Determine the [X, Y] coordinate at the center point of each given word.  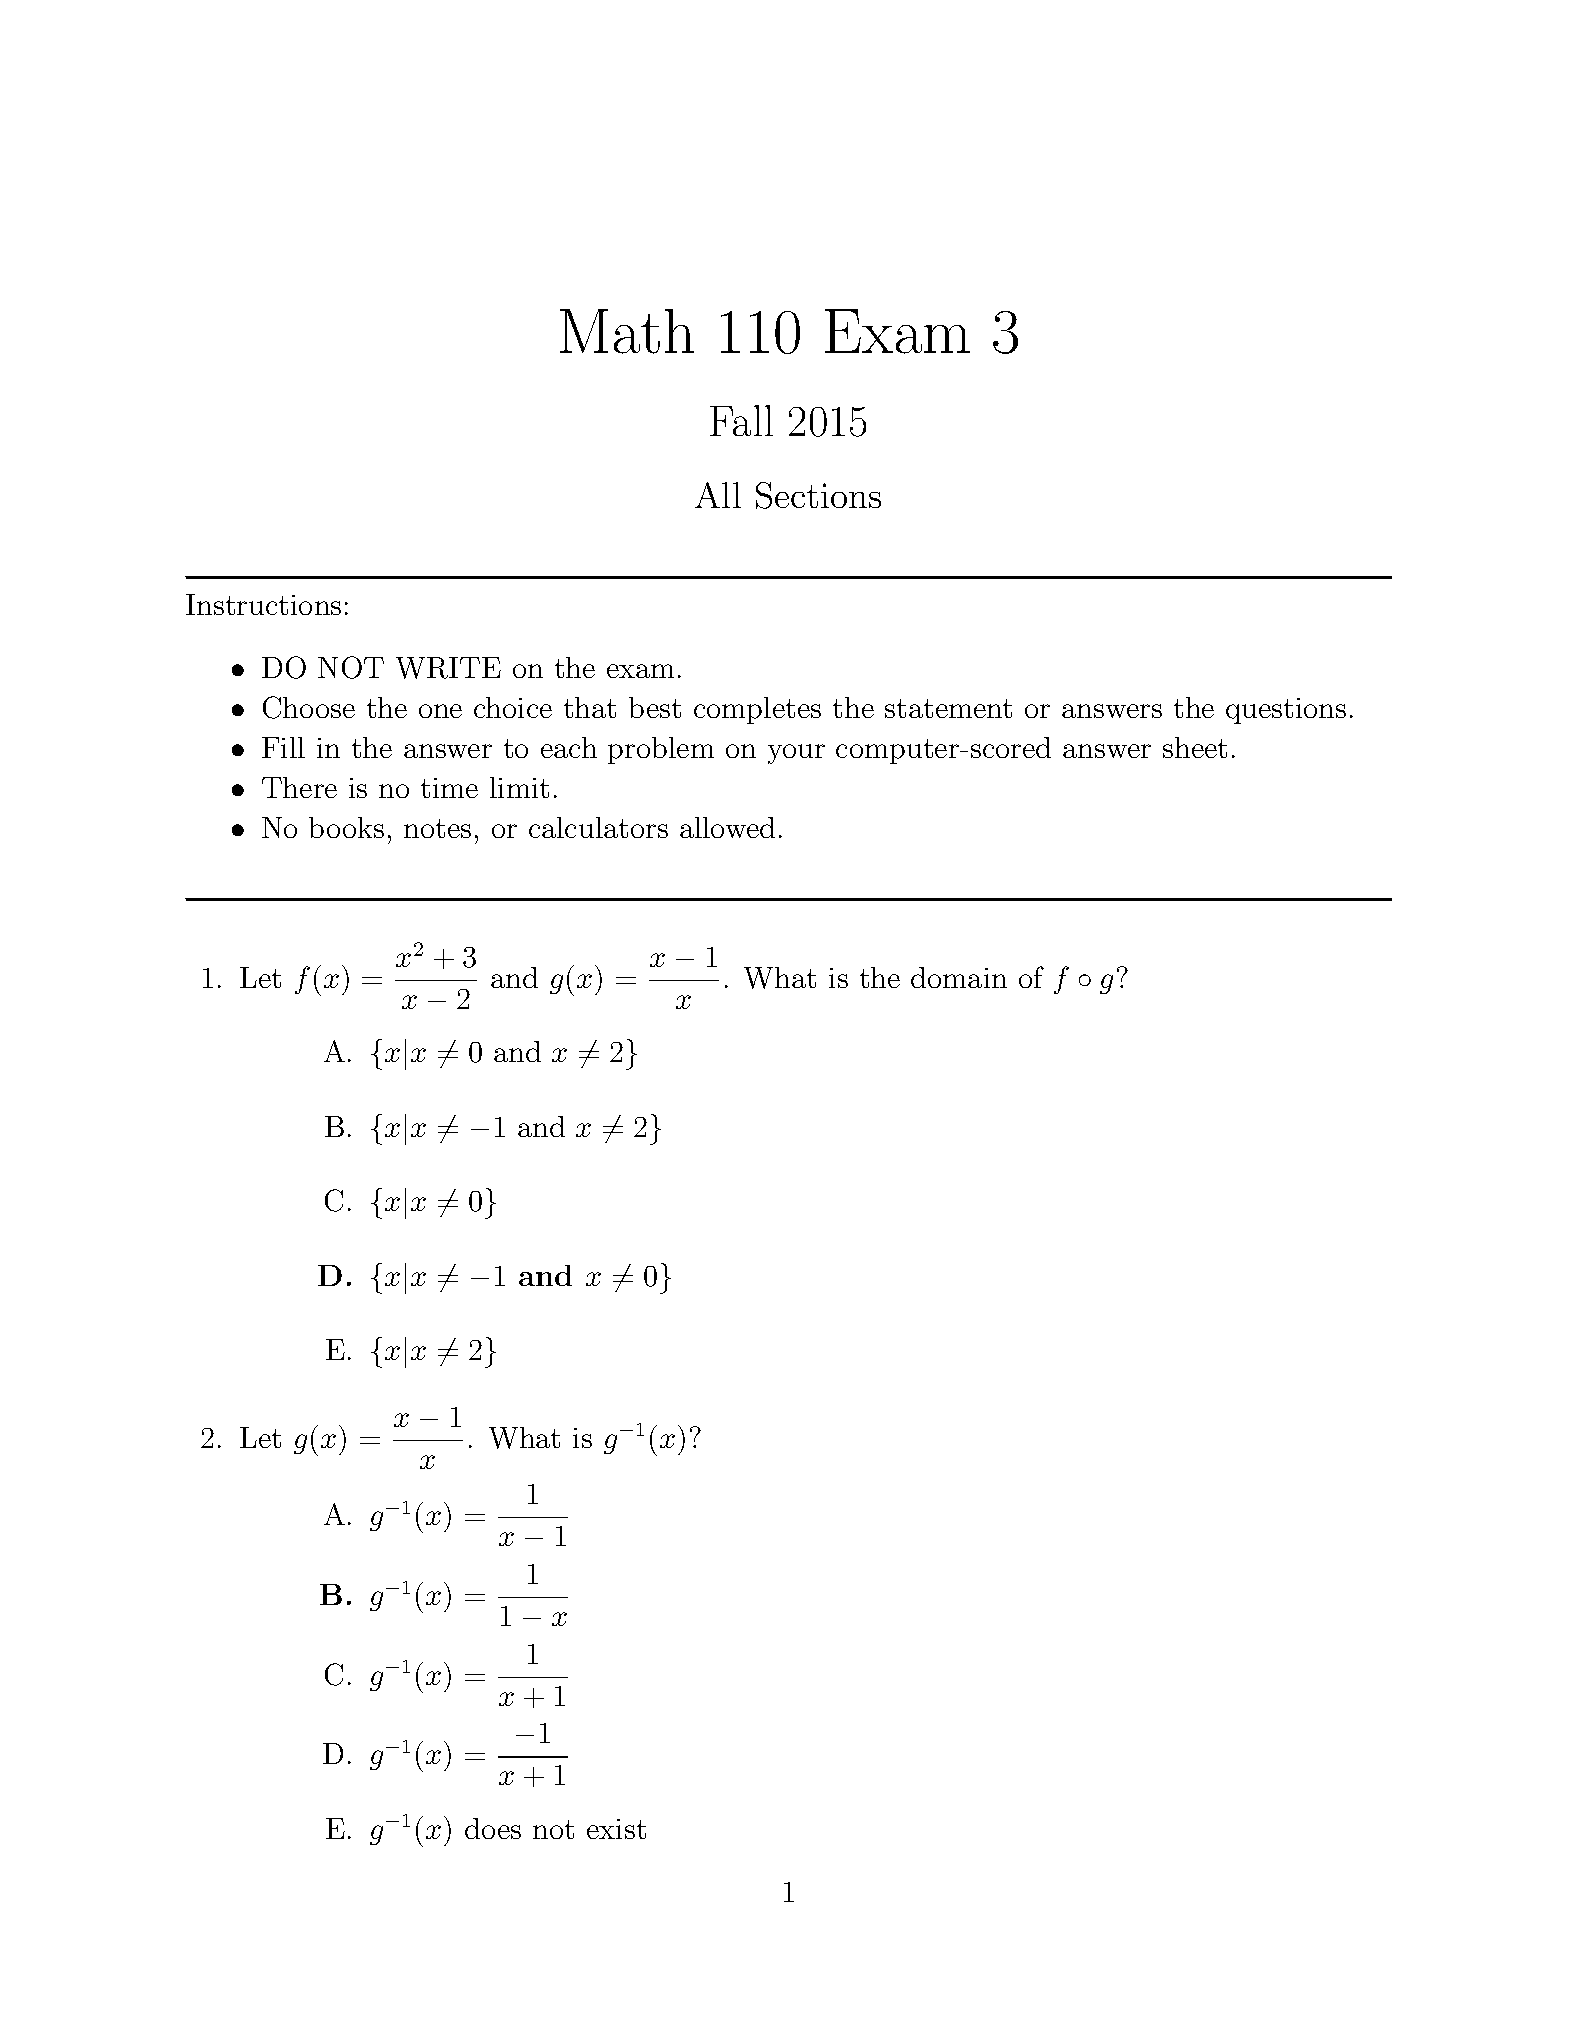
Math [627, 331]
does [493, 1828]
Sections [818, 495]
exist [616, 1829]
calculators [598, 827]
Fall [741, 420]
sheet [1195, 747]
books [346, 827]
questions [1286, 711]
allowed [727, 827]
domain [959, 977]
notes [437, 828]
